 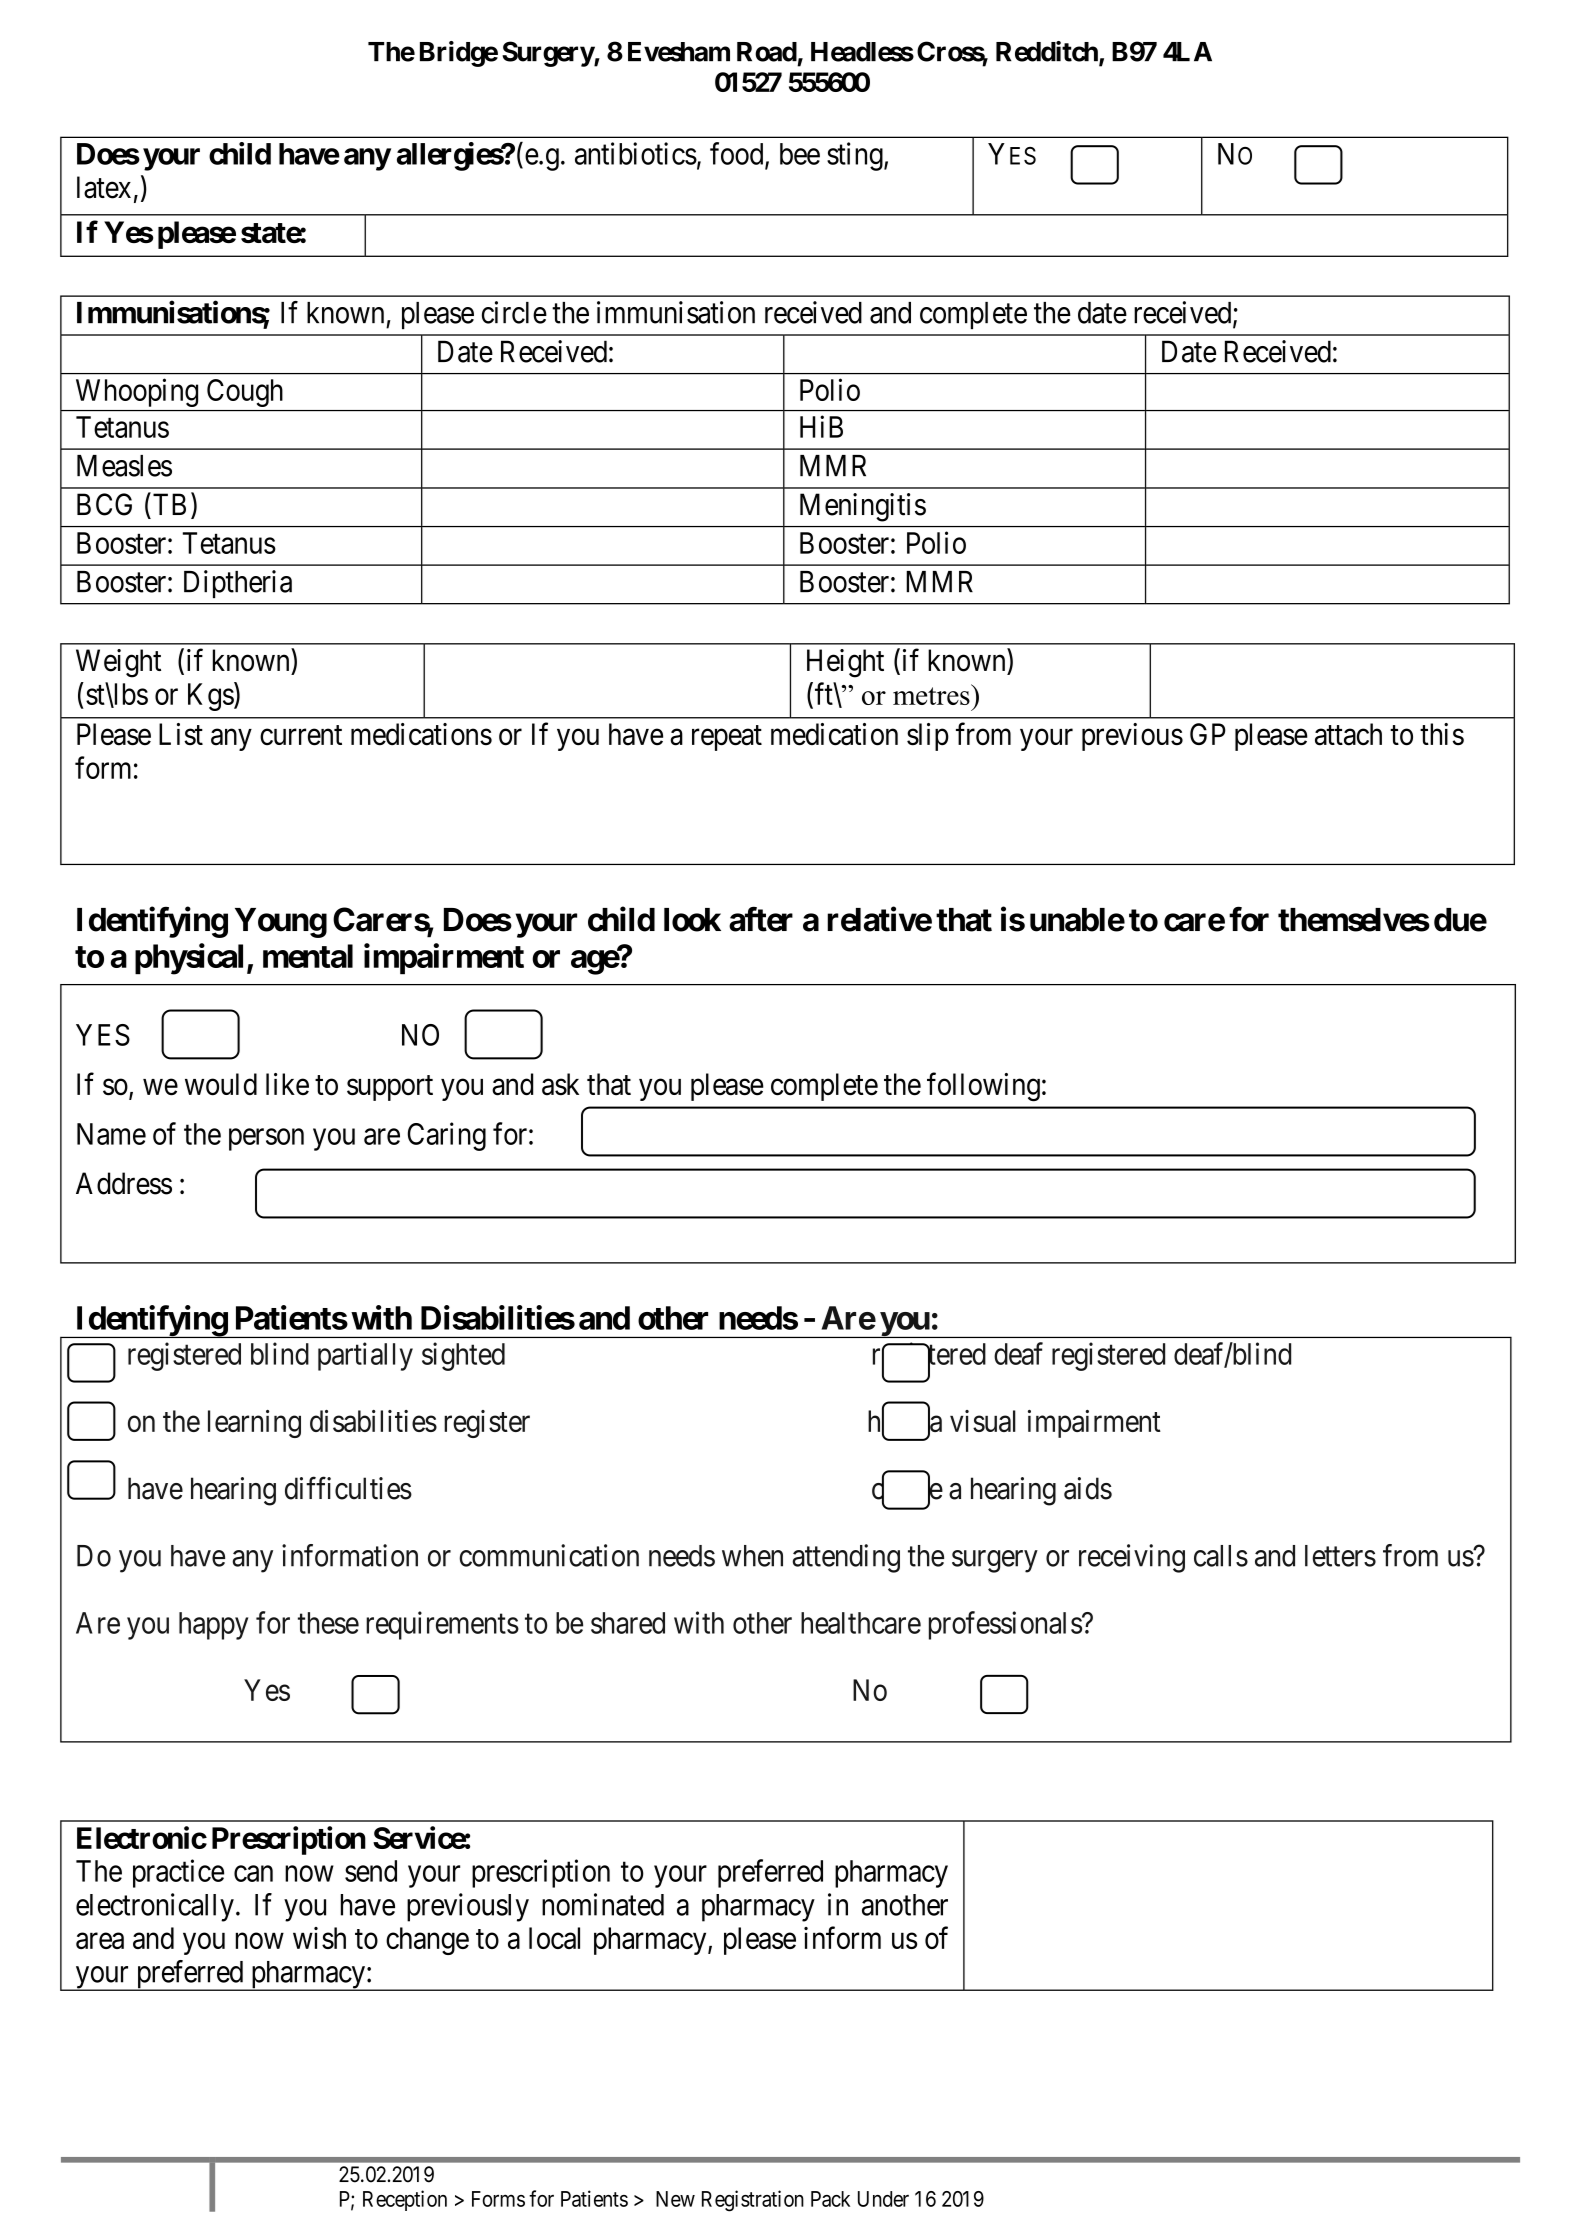 What do you see at coordinates (1348, 734) in the screenshot?
I see `attach` at bounding box center [1348, 734].
